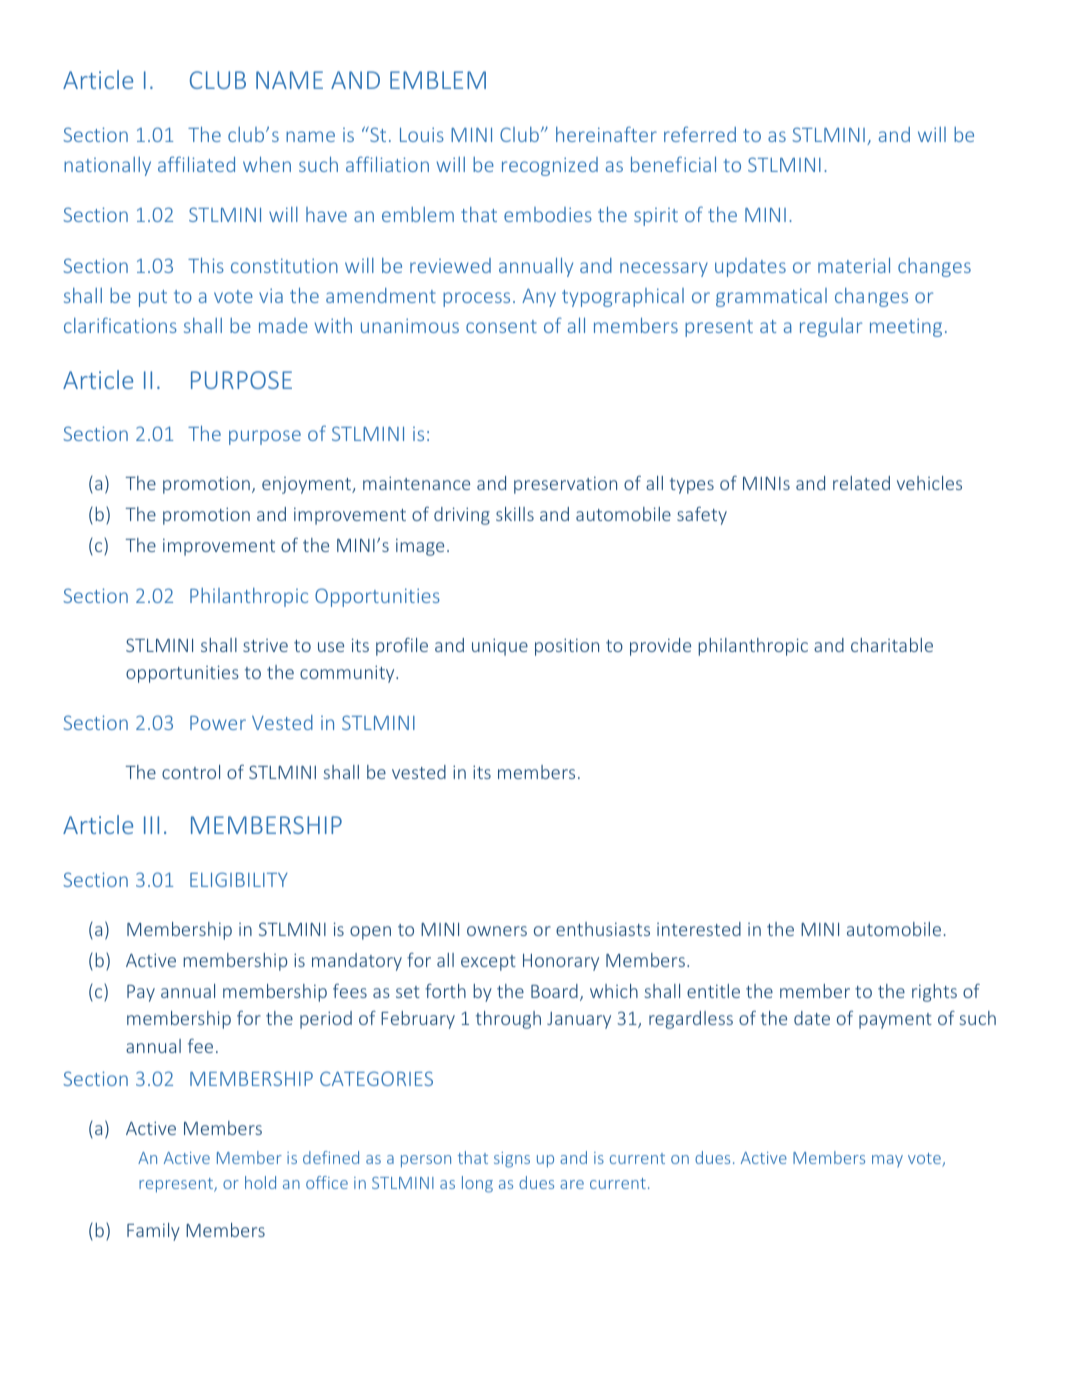  I want to click on Power, so click(218, 723).
